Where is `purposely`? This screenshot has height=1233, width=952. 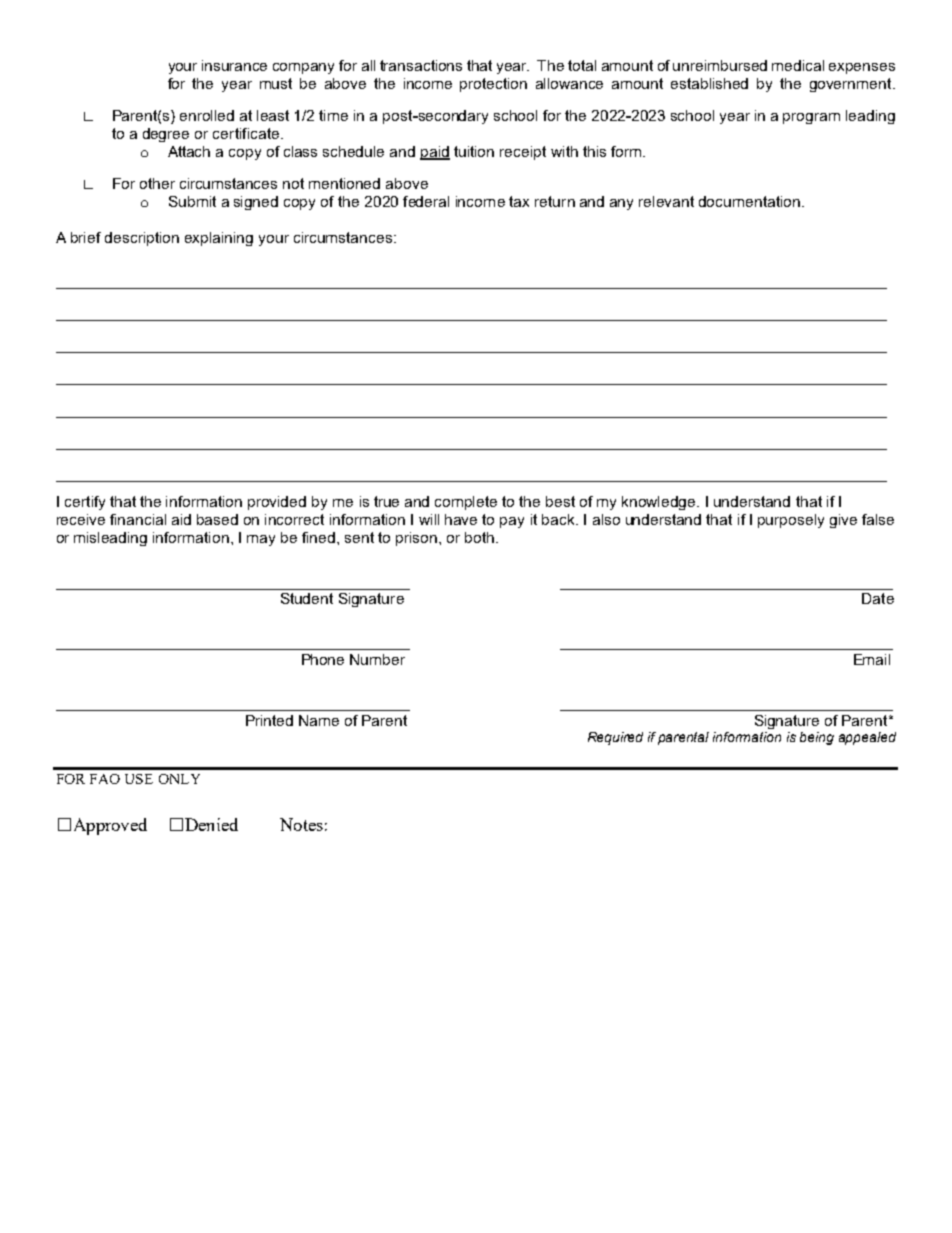 purposely is located at coordinates (791, 521).
